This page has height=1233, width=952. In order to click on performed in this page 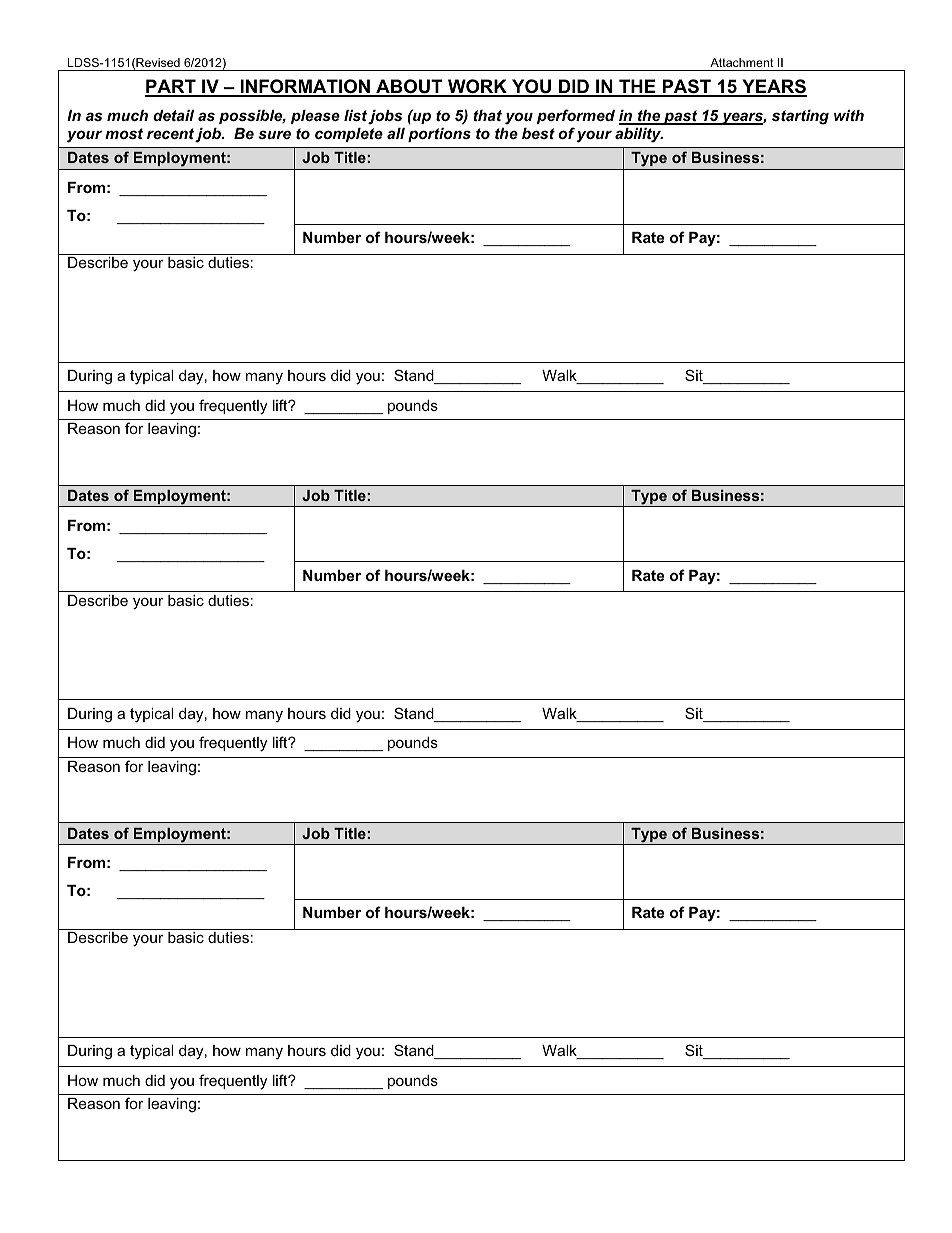, I will do `click(576, 116)`.
